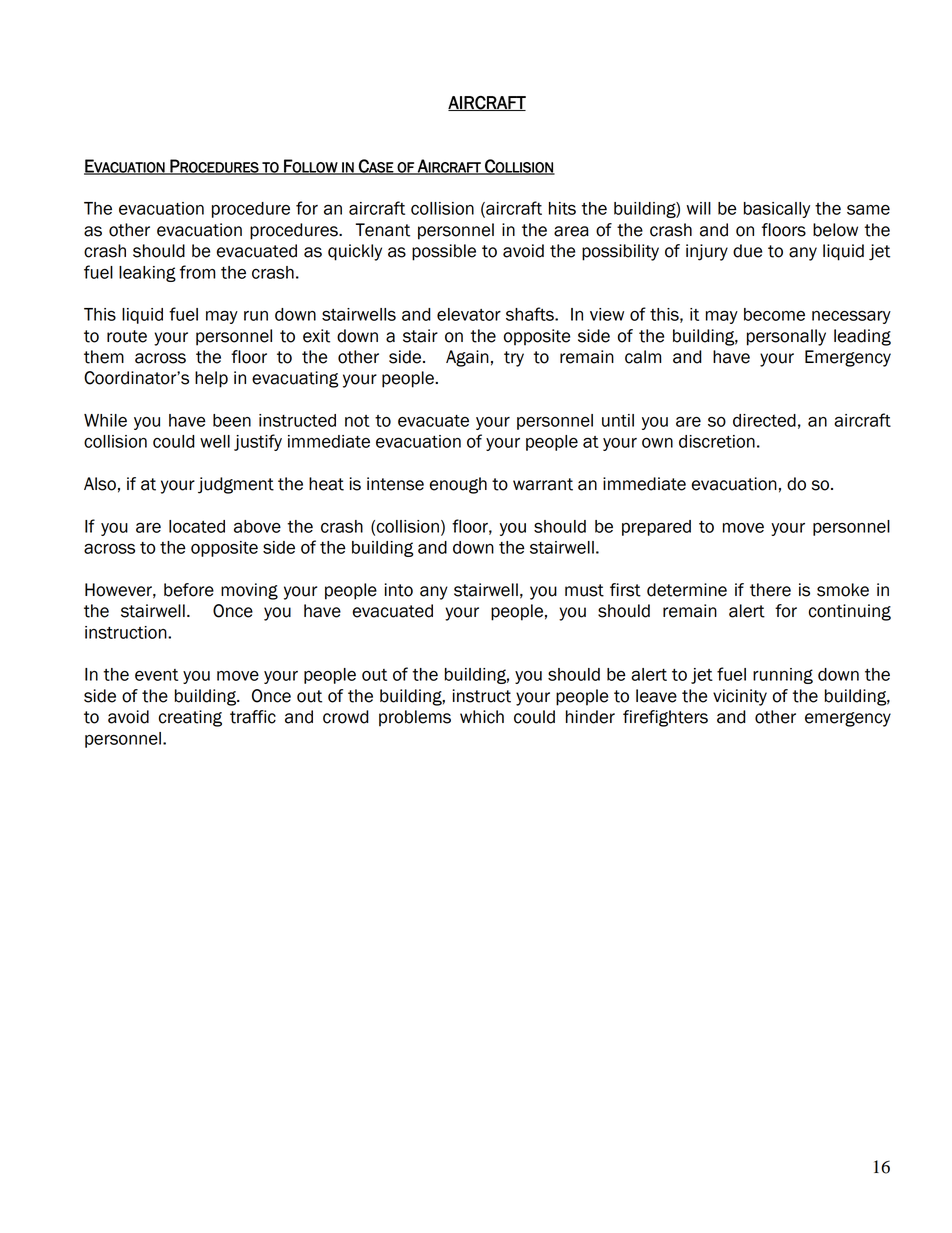 This page has height=1233, width=952. I want to click on enough, so click(458, 485).
